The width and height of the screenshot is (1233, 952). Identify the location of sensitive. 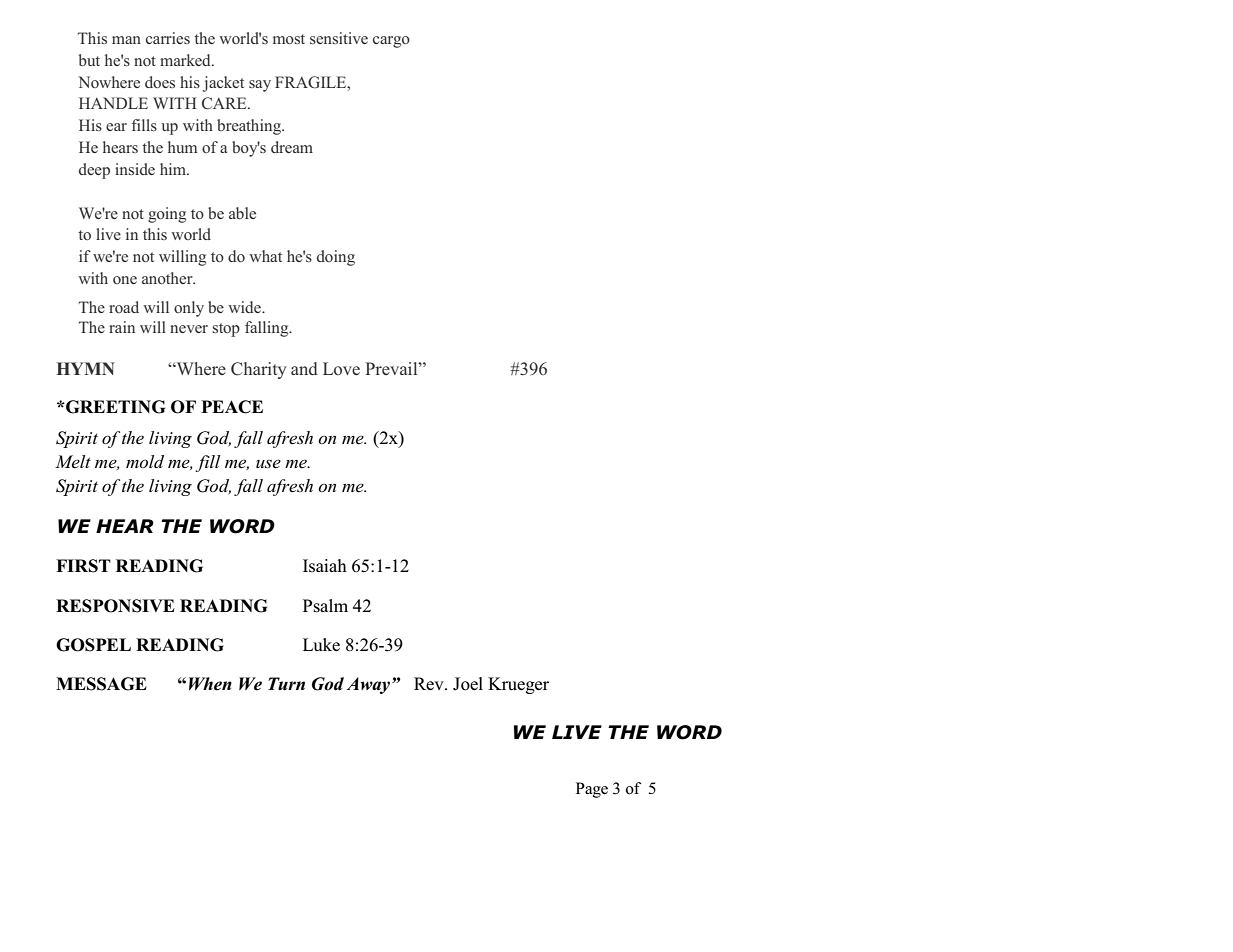
(339, 38).
